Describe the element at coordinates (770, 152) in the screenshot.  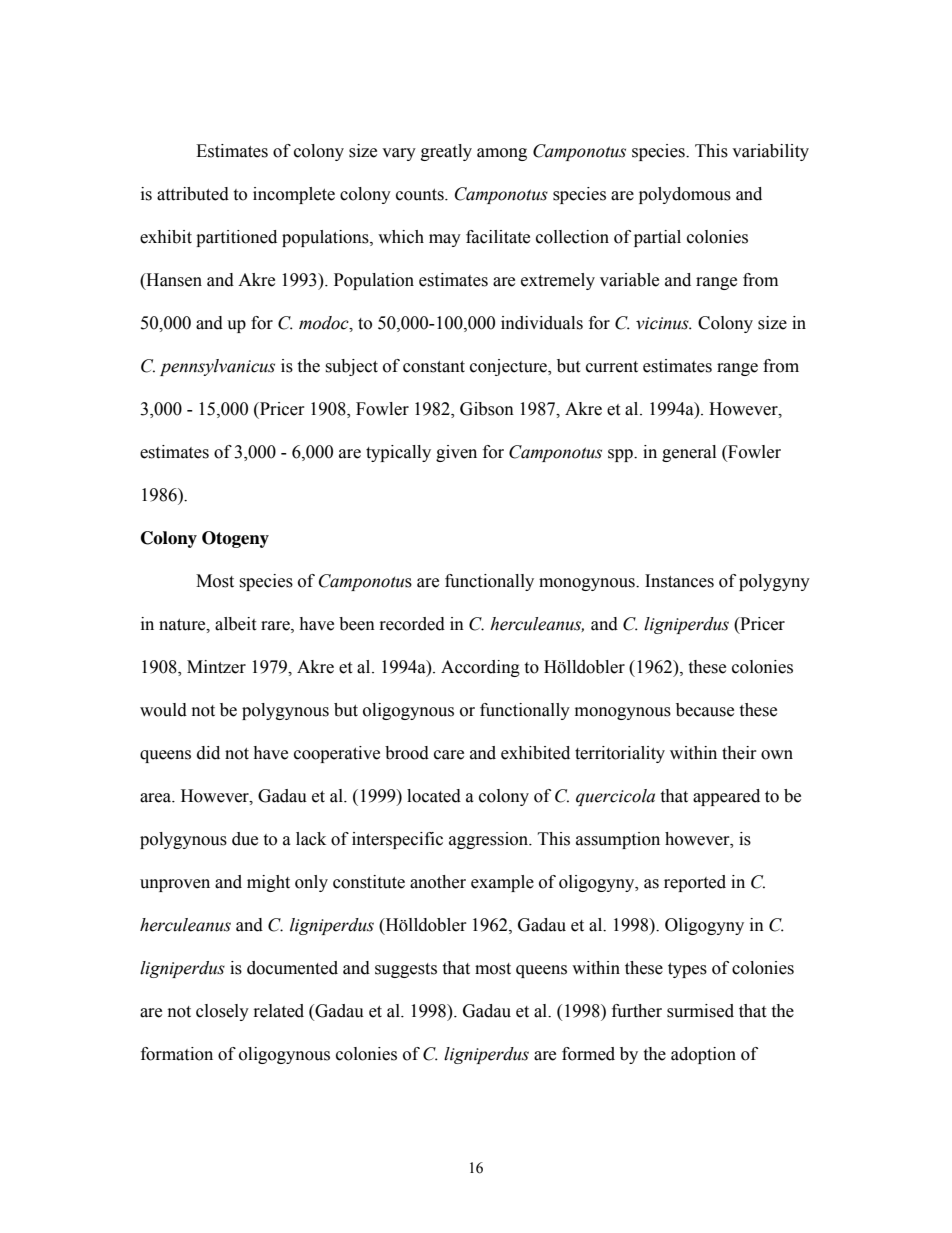
I see `variability` at that location.
